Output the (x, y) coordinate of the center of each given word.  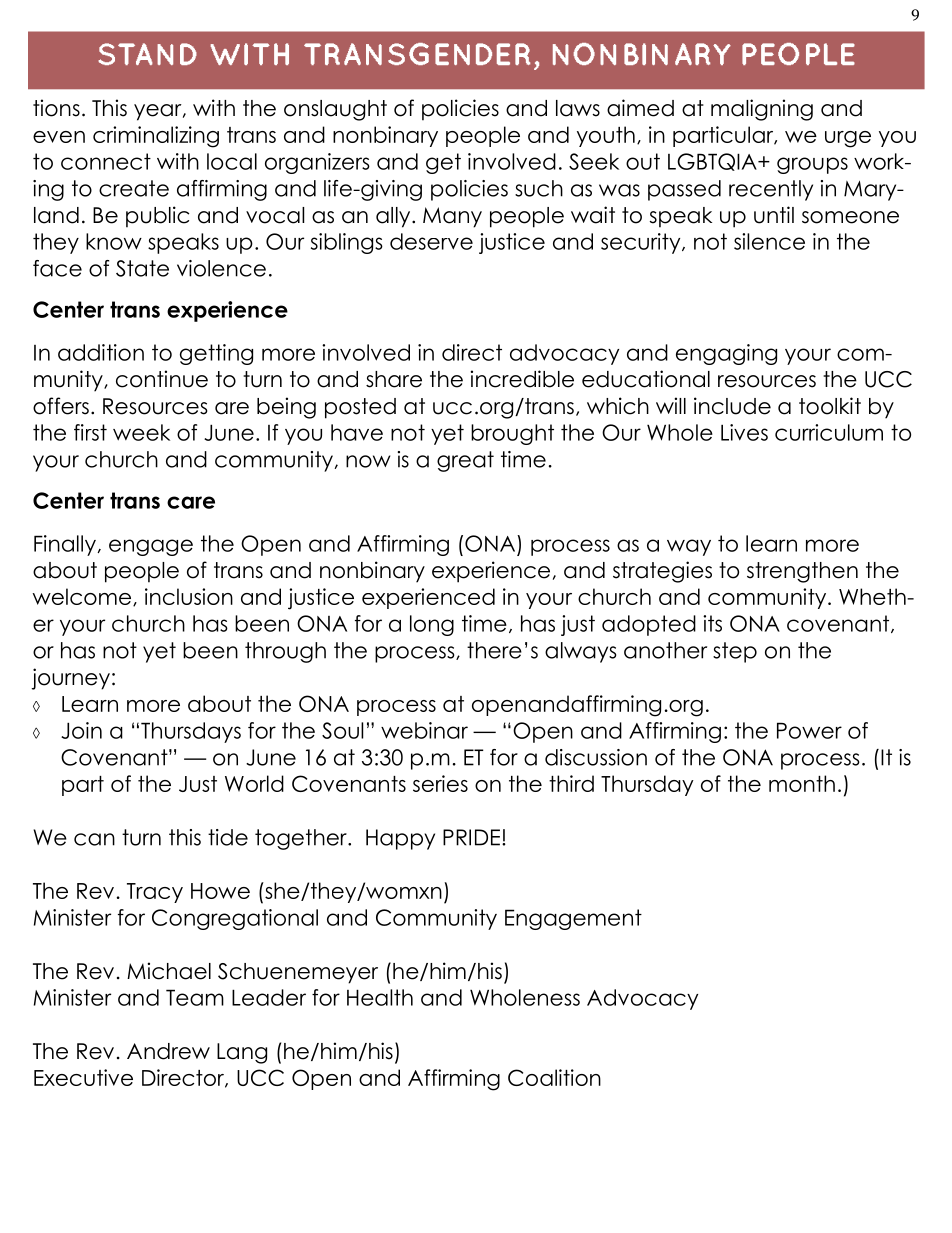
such (539, 188)
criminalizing (156, 137)
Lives (744, 432)
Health (380, 997)
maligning (762, 110)
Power (809, 730)
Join (81, 730)
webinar (424, 730)
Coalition (554, 1077)
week (141, 432)
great (465, 461)
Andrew (168, 1051)
